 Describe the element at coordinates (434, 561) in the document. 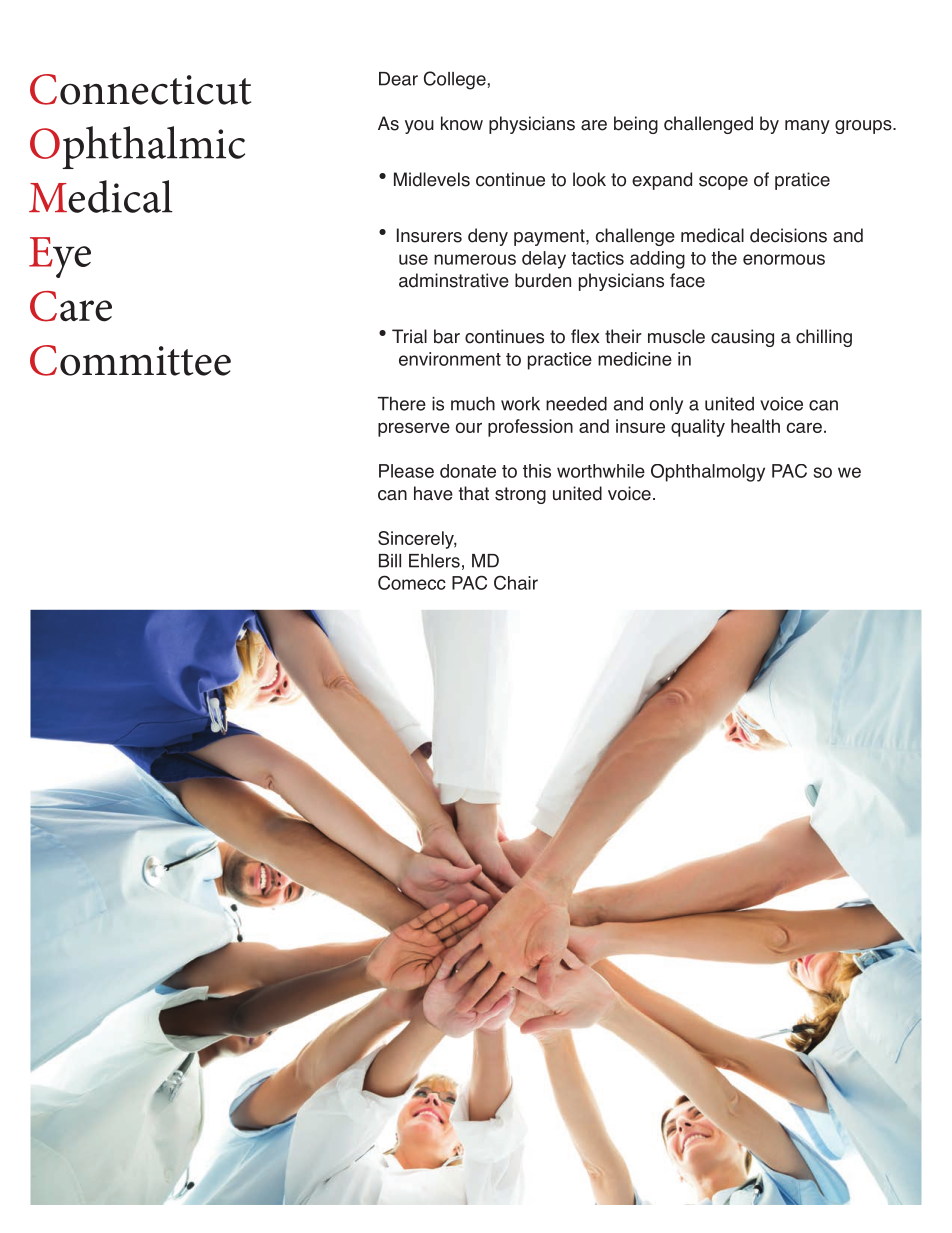

I see `Ehlers` at that location.
